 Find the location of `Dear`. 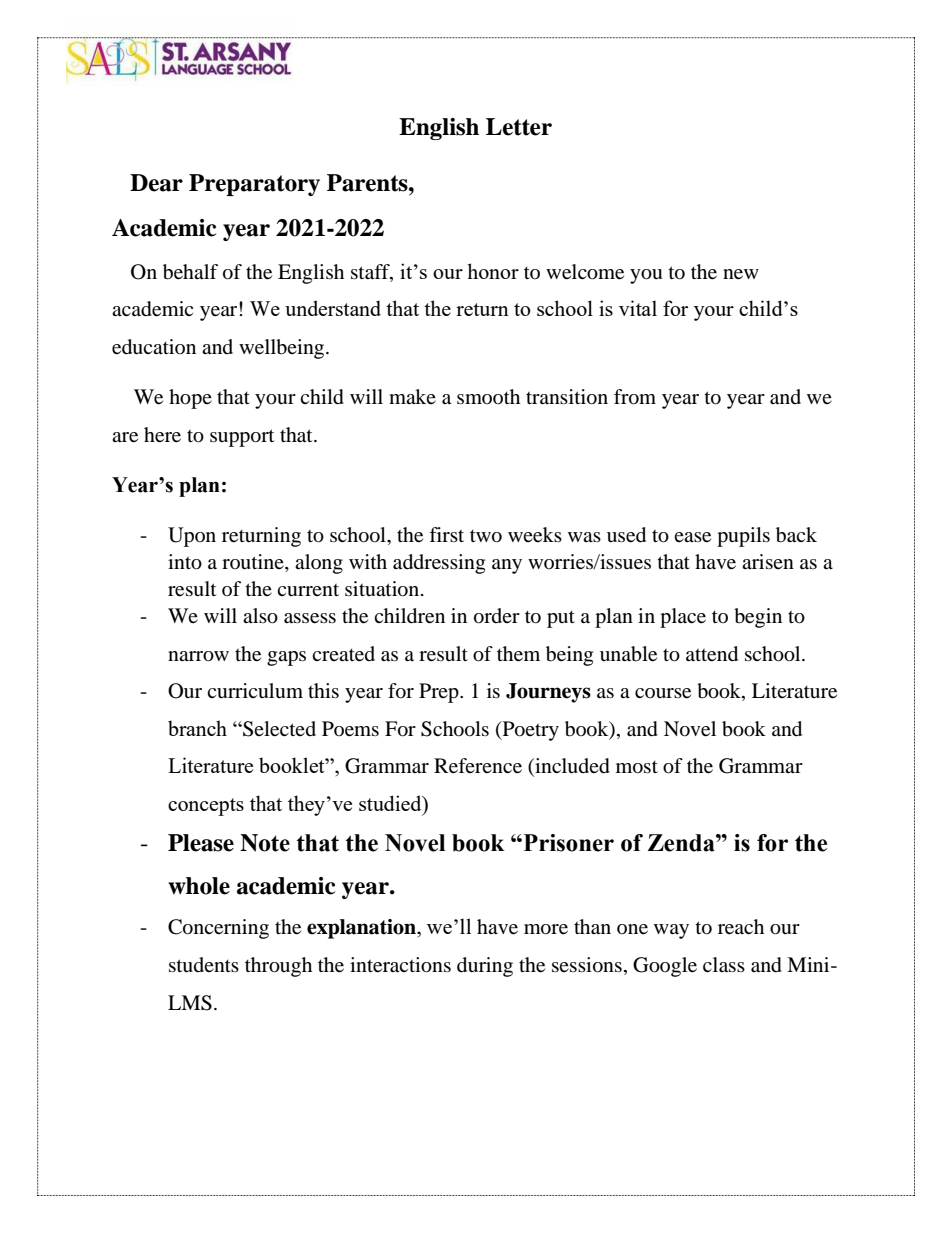

Dear is located at coordinates (156, 183).
